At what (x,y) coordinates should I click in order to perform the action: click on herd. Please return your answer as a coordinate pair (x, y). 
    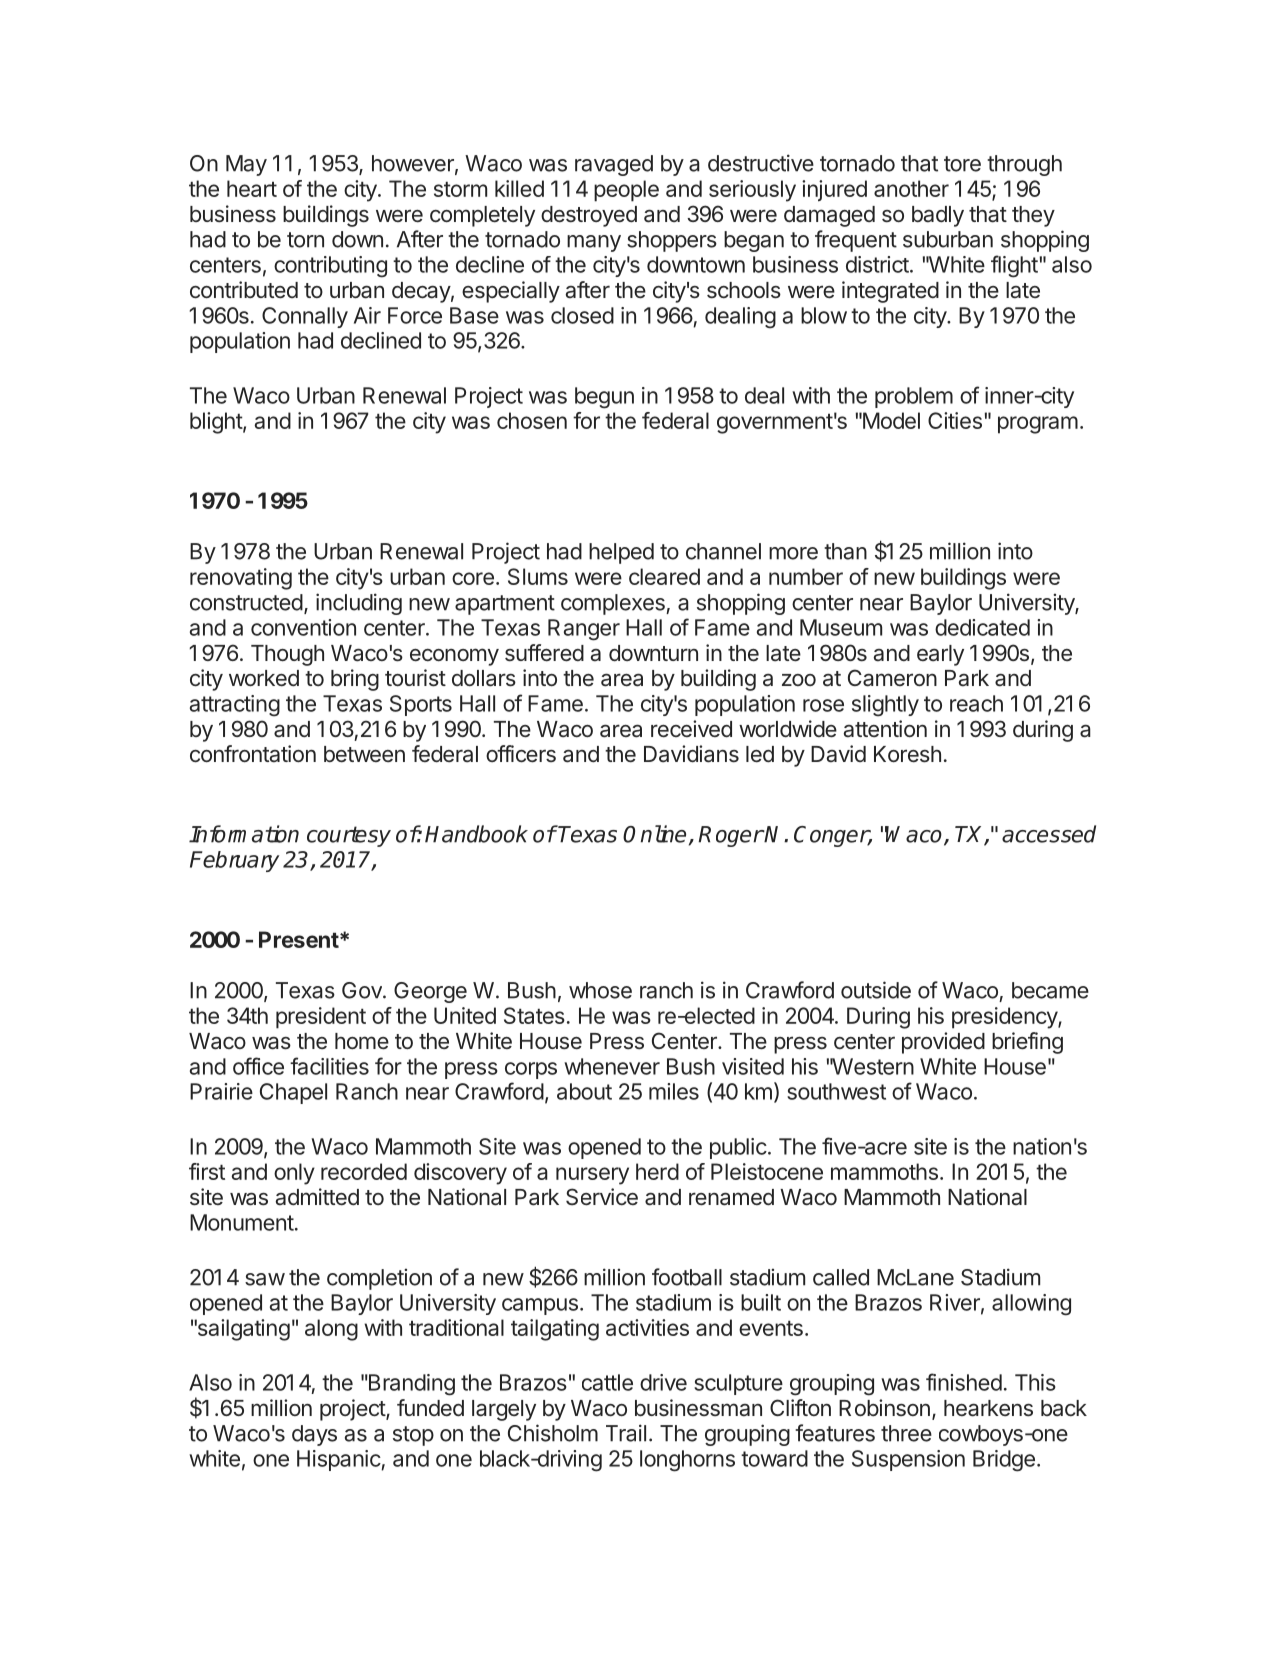
    Looking at the image, I should click on (657, 1171).
